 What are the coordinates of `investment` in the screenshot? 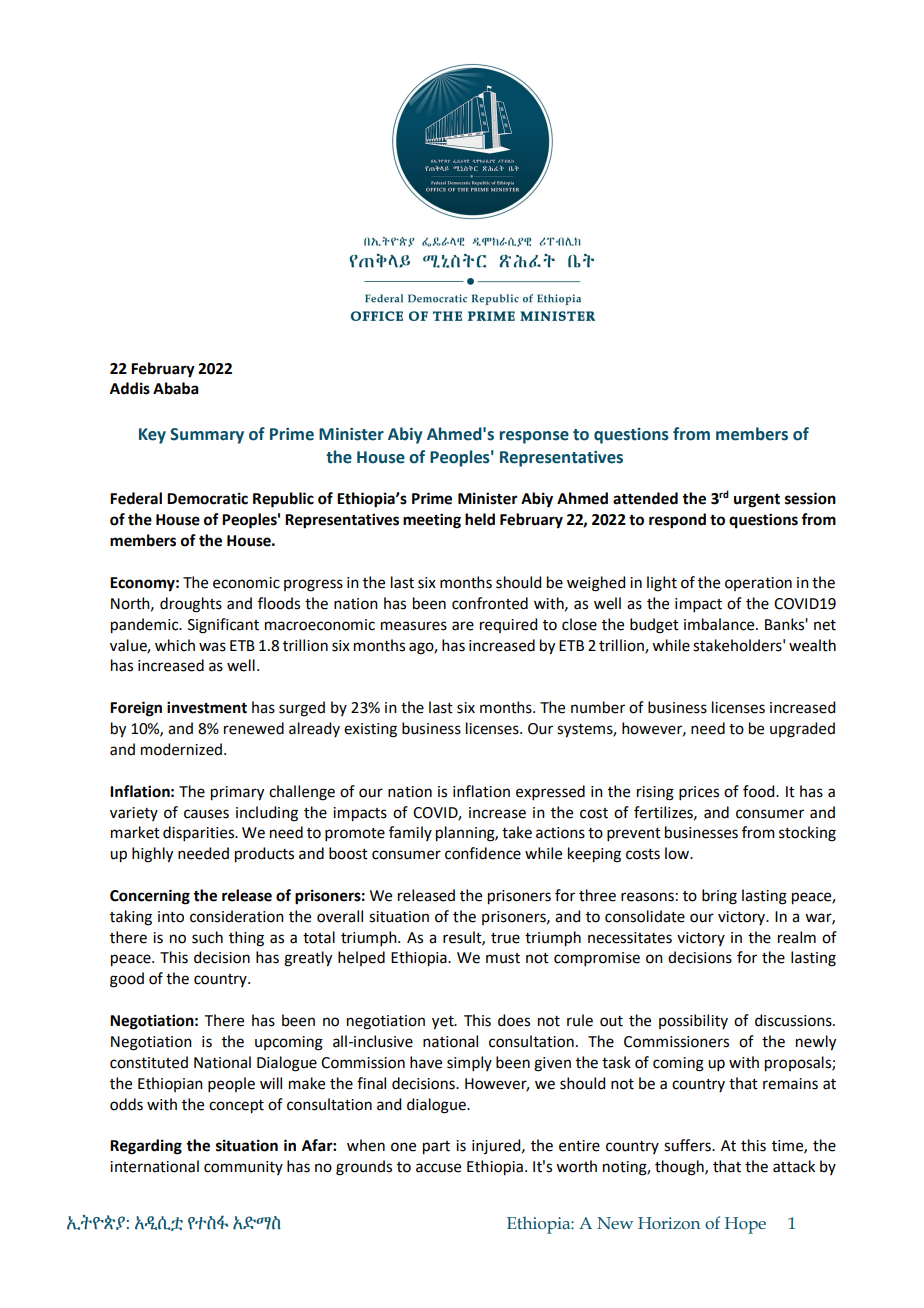 It's located at (207, 707).
